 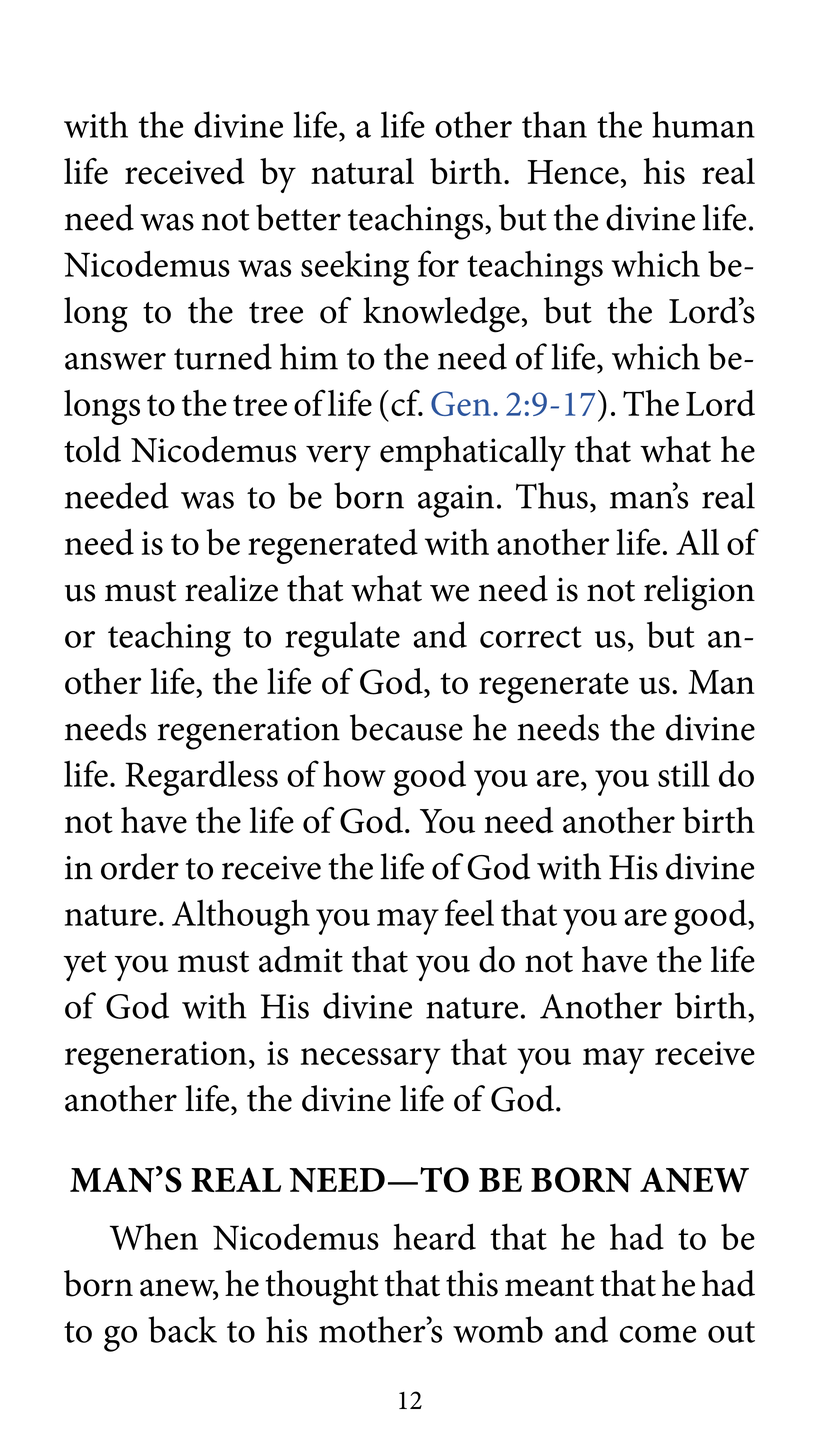 I want to click on told, so click(x=92, y=449).
